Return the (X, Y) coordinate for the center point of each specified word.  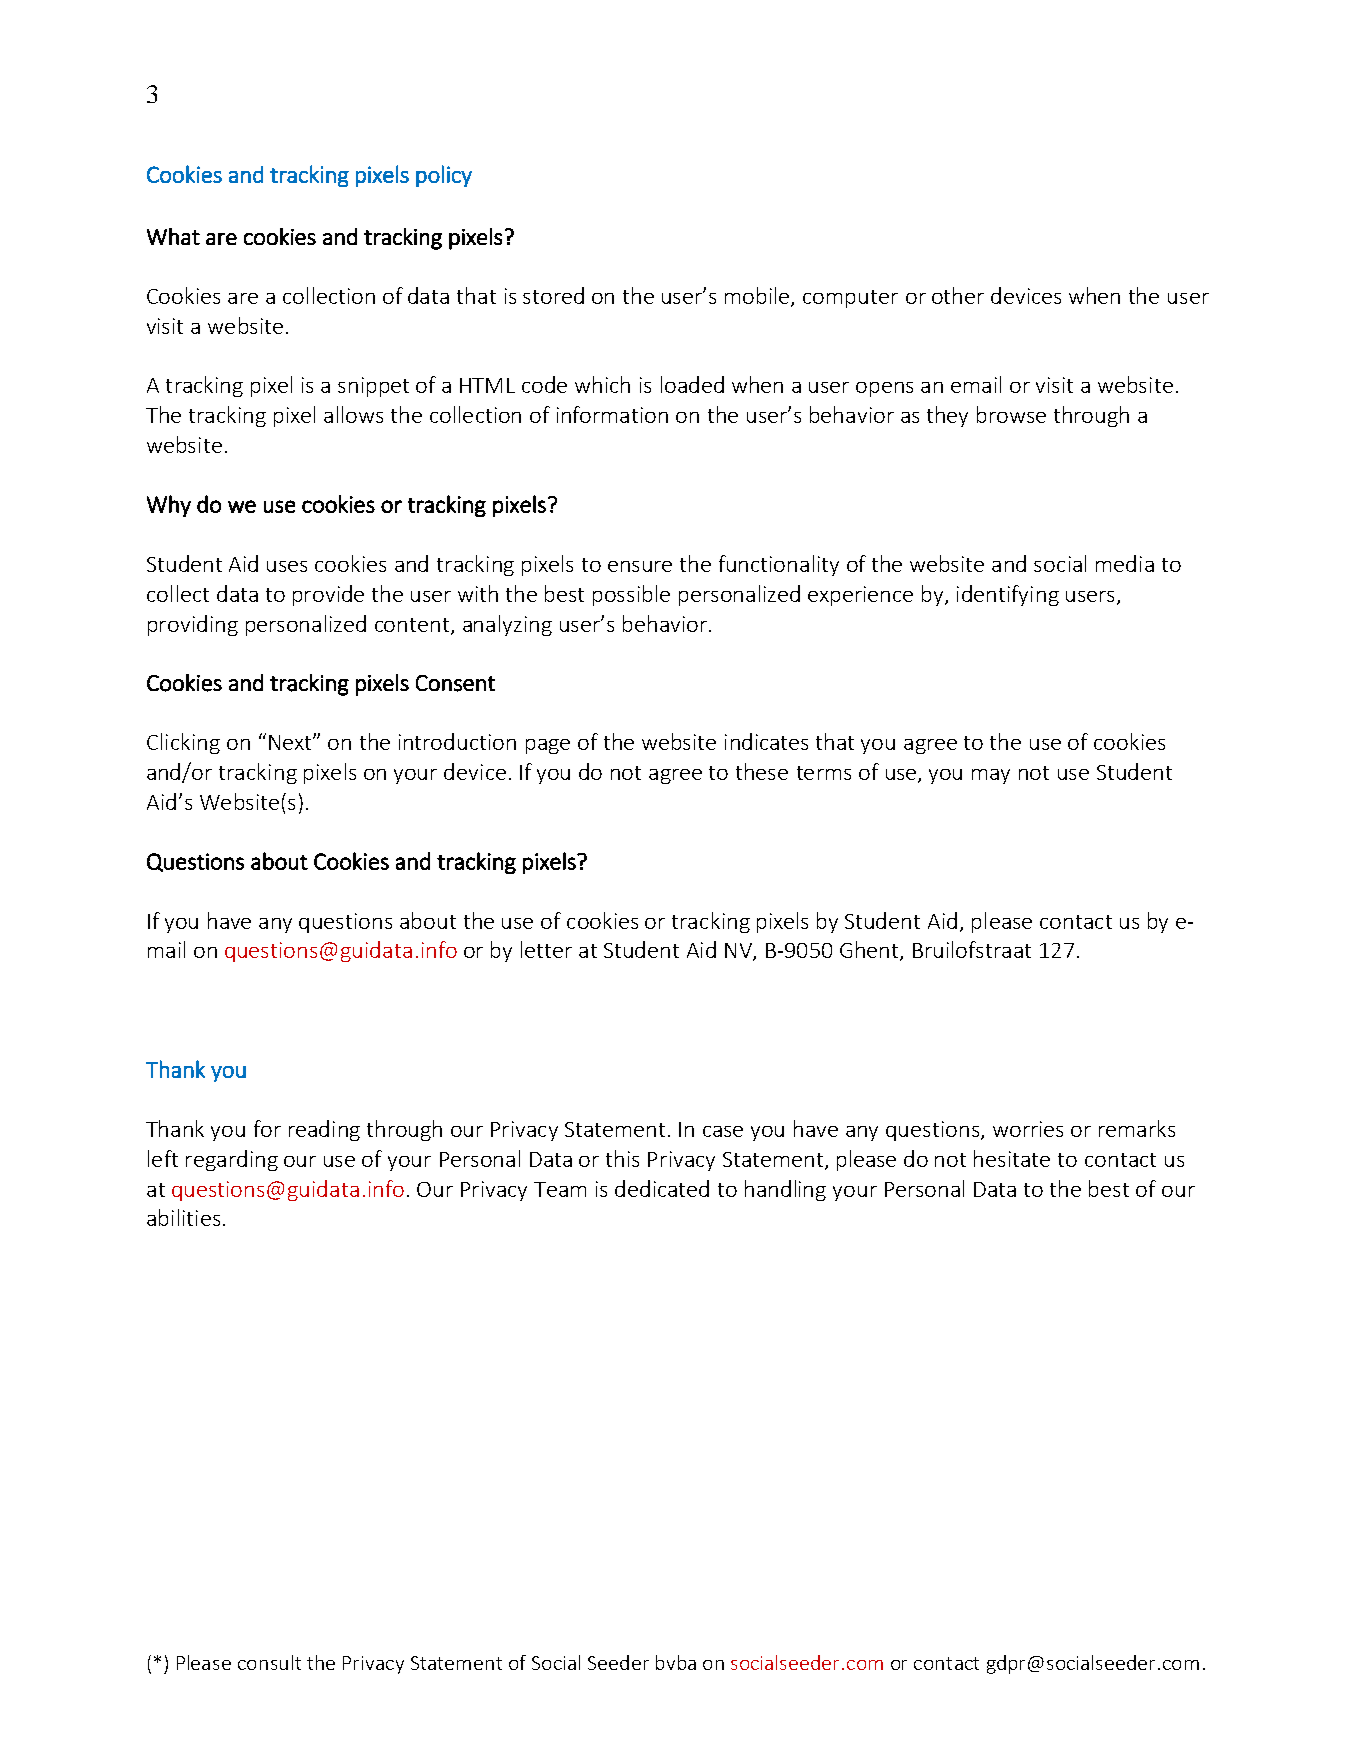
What (173, 236)
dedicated (662, 1188)
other (958, 295)
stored (553, 295)
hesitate (1012, 1158)
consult (269, 1662)
